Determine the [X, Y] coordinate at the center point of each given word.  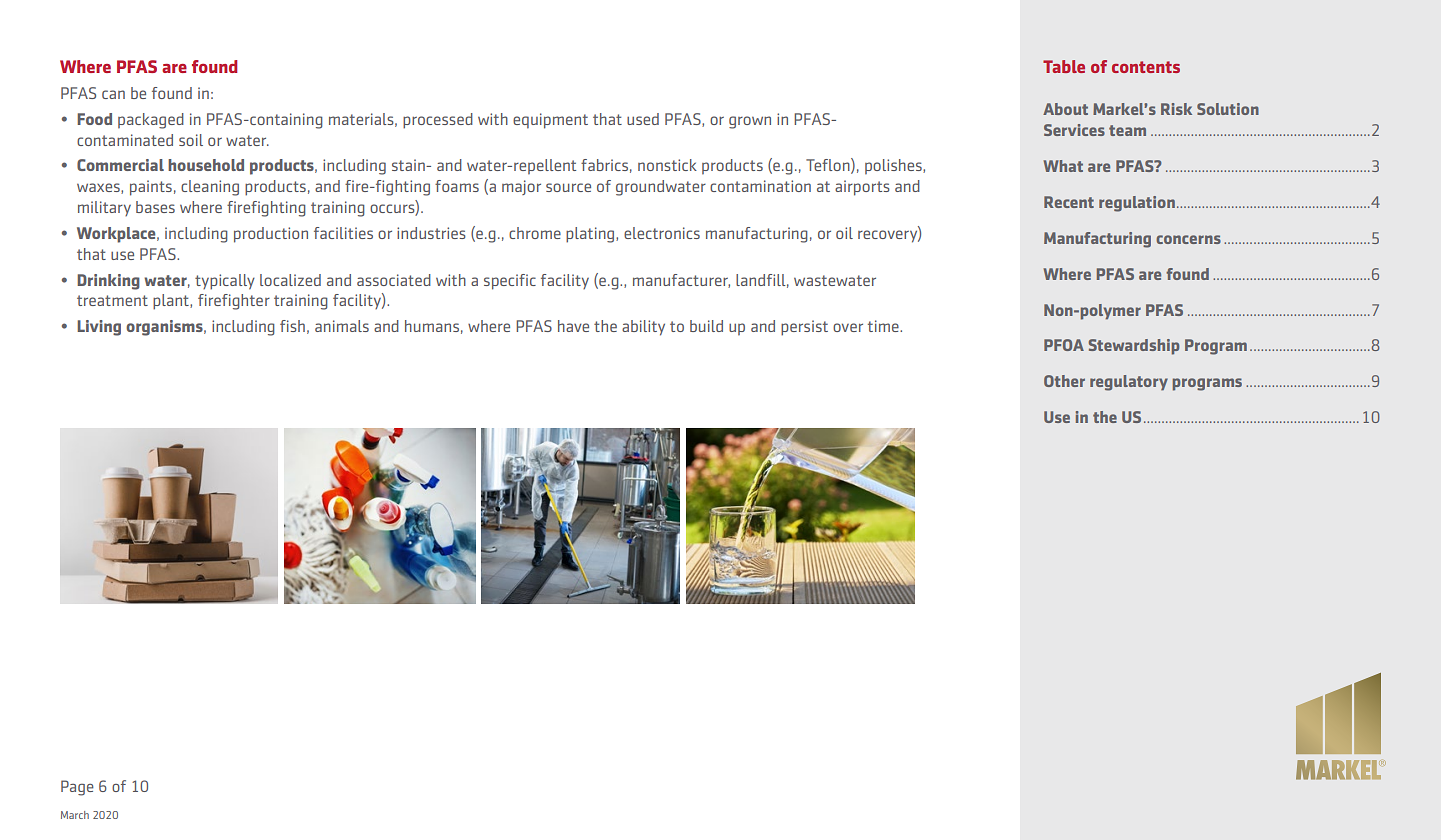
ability [643, 328]
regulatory [1129, 383]
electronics [662, 233]
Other [1064, 381]
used [643, 119]
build [706, 326]
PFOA [1064, 345]
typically [225, 282]
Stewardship [1134, 347]
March [75, 815]
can [113, 94]
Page [77, 788]
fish [292, 326]
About [1065, 109]
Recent [1069, 202]
